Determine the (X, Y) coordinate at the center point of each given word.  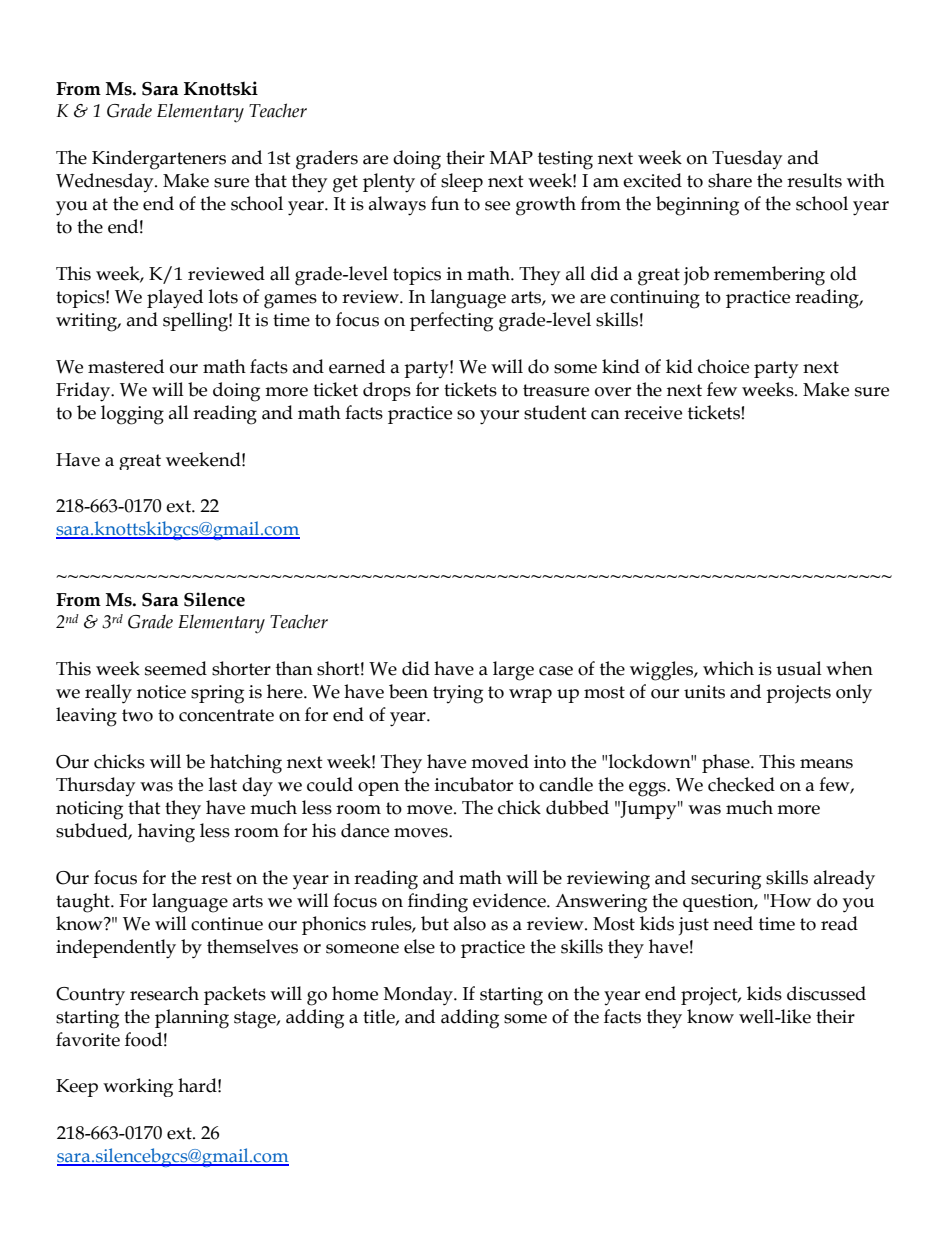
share (730, 180)
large (513, 671)
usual (799, 668)
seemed (176, 668)
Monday (419, 996)
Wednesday (106, 182)
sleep (462, 182)
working (138, 1087)
